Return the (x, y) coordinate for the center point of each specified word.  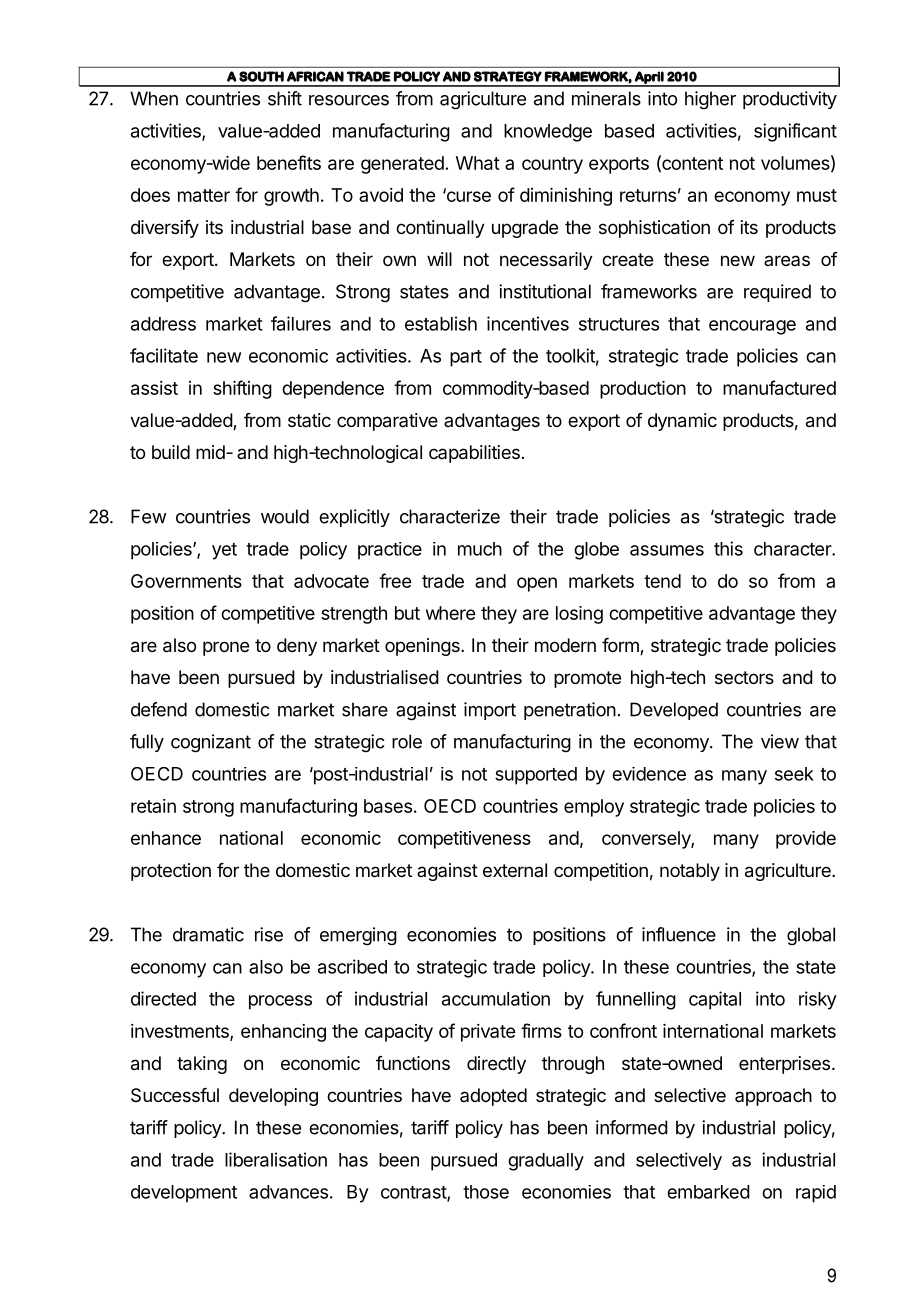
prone (226, 648)
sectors (744, 677)
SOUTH (261, 76)
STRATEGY (508, 76)
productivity (790, 100)
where (450, 613)
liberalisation (276, 1159)
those (486, 1192)
